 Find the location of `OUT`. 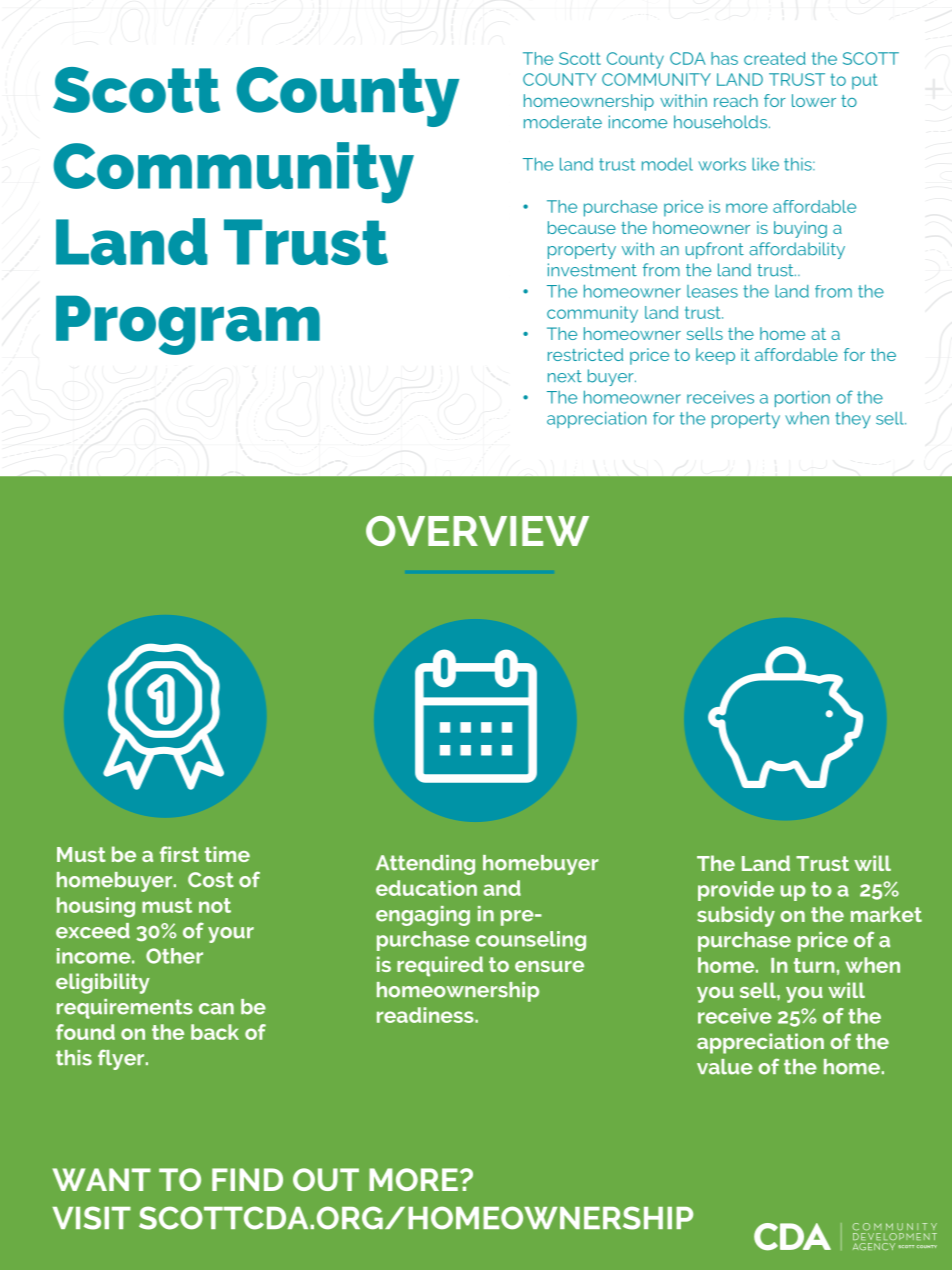

OUT is located at coordinates (326, 1179).
